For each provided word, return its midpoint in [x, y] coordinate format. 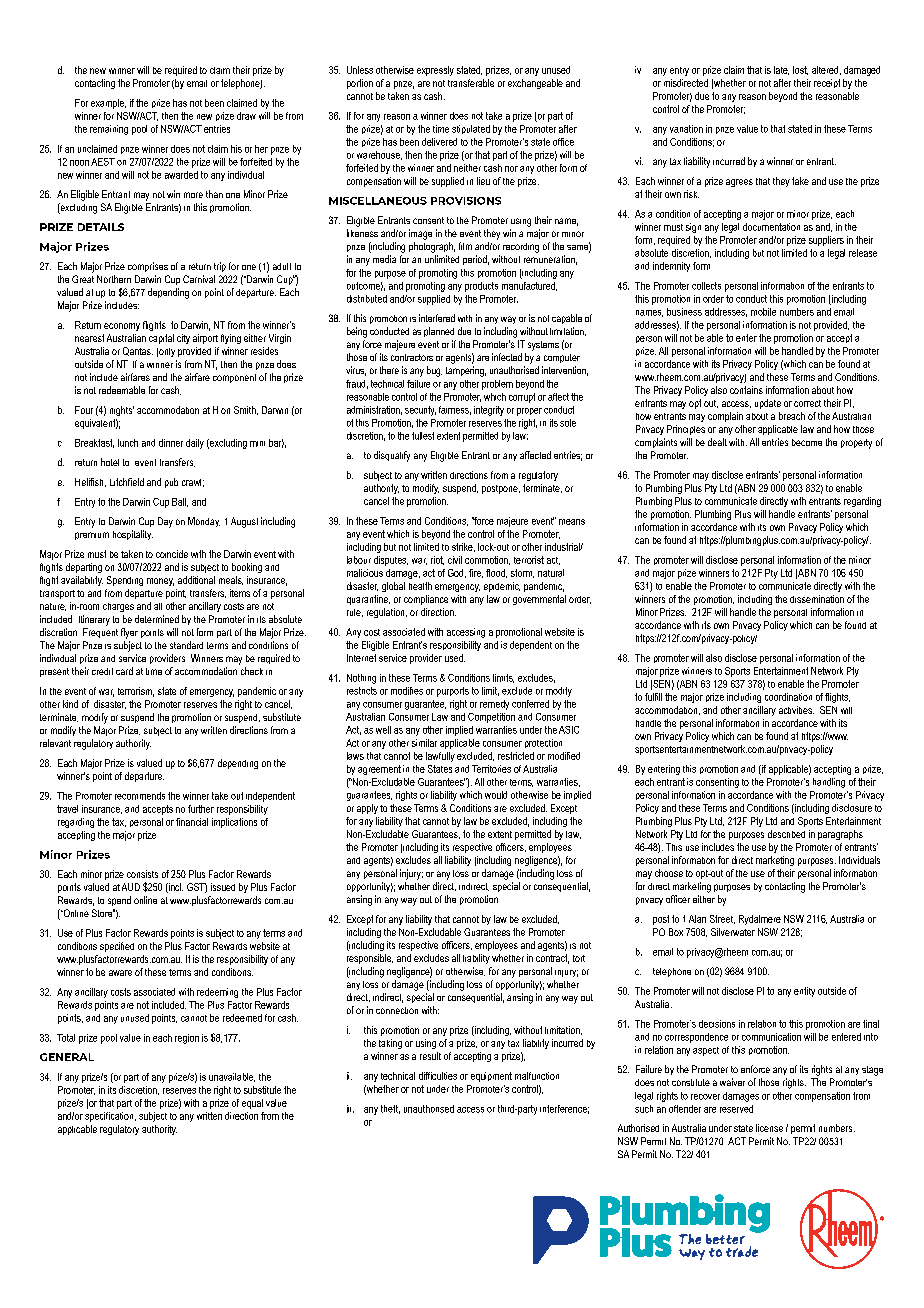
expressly [435, 71]
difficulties [438, 1076]
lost [800, 70]
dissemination [817, 599]
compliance [426, 600]
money [160, 582]
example [108, 104]
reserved [736, 1109]
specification [110, 1117]
